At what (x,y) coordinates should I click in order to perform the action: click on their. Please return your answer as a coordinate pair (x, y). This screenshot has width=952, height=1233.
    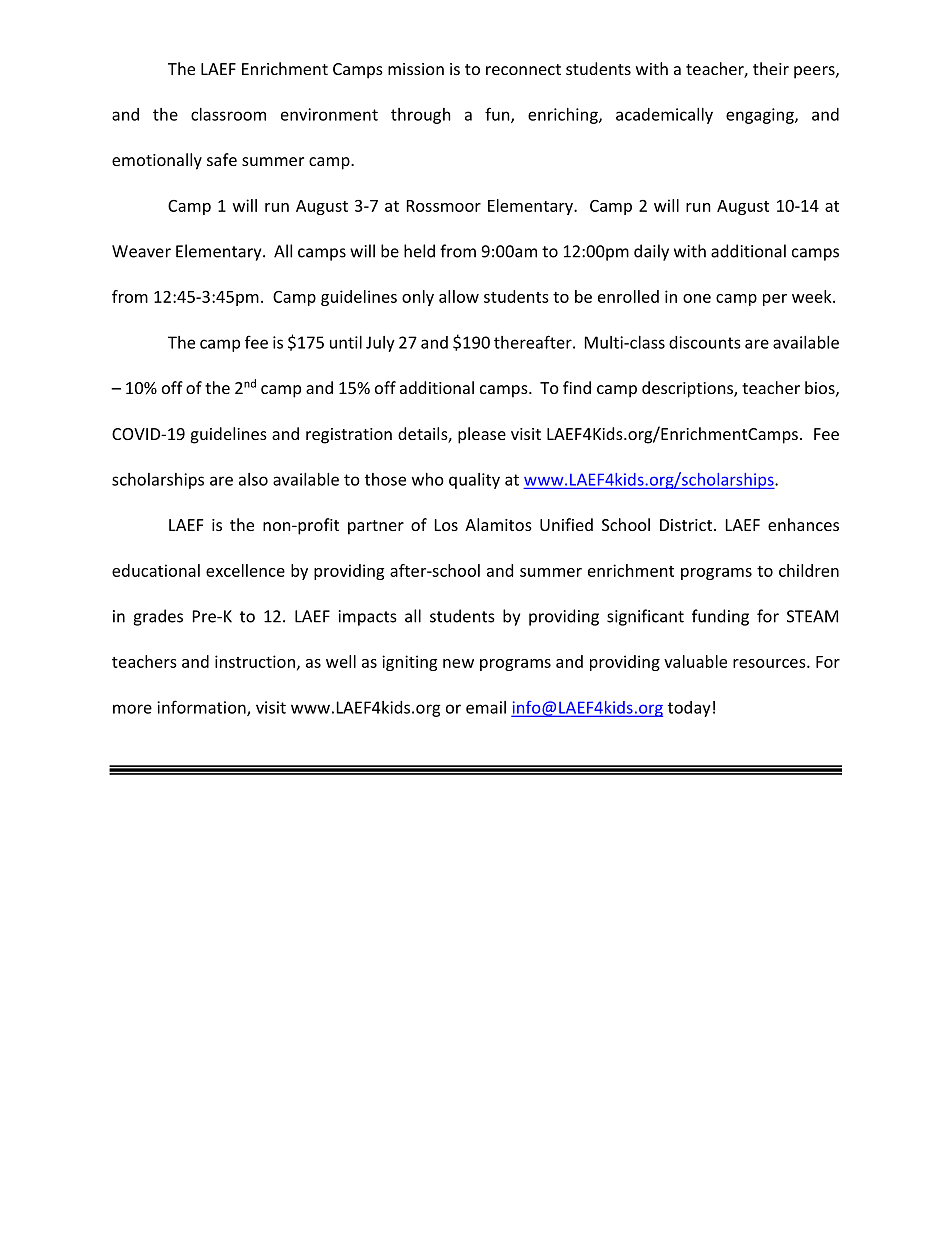
    Looking at the image, I should click on (771, 68).
